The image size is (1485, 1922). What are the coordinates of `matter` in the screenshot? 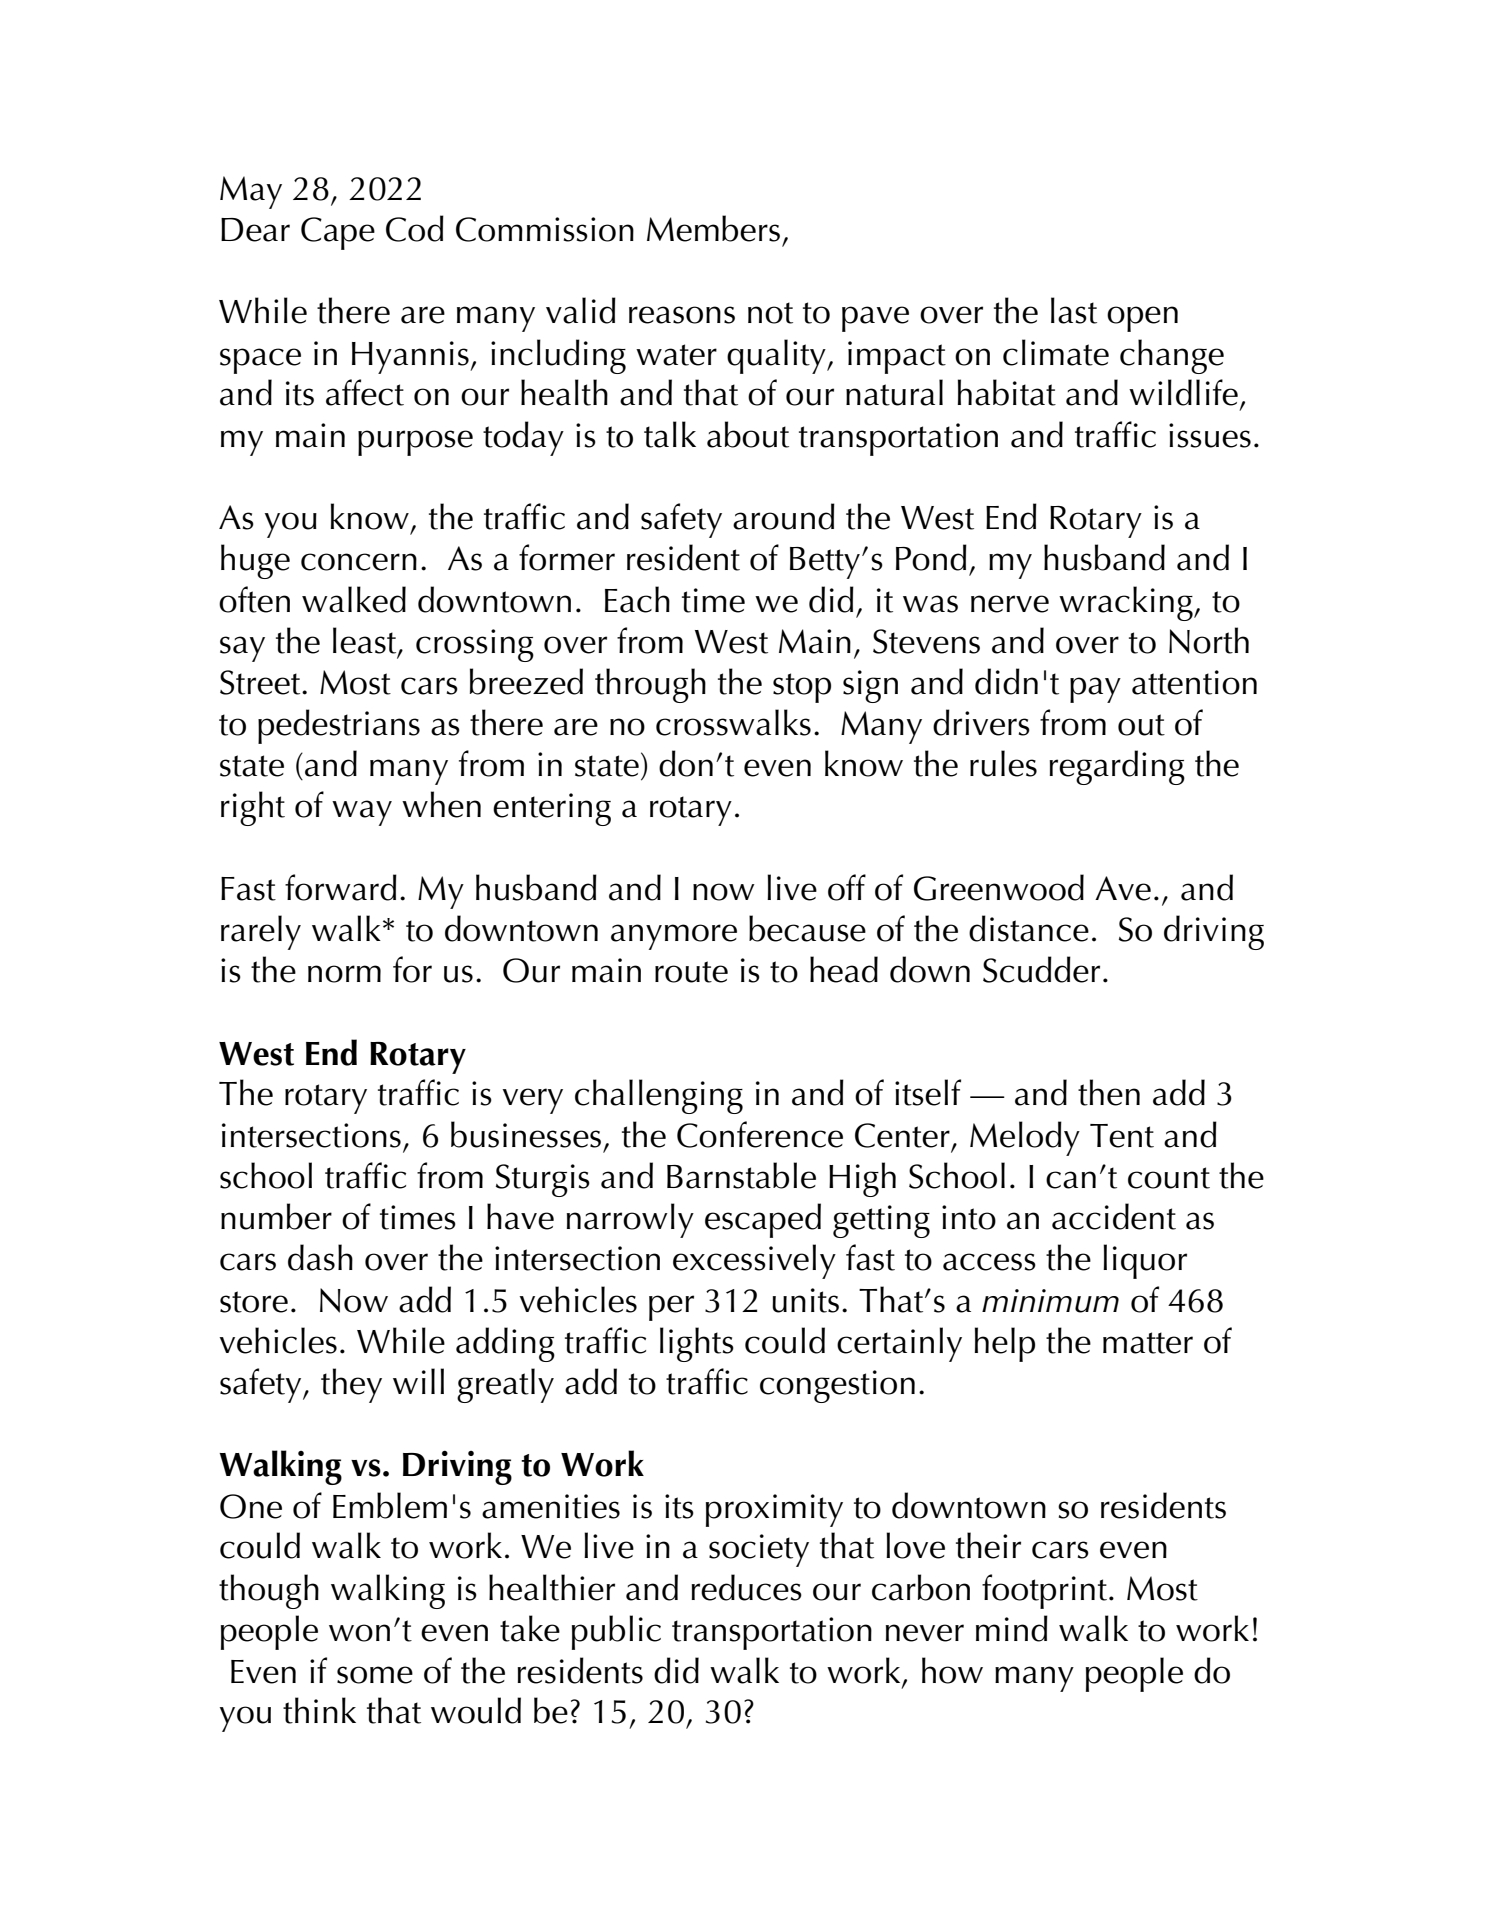 It's located at (1148, 1343).
